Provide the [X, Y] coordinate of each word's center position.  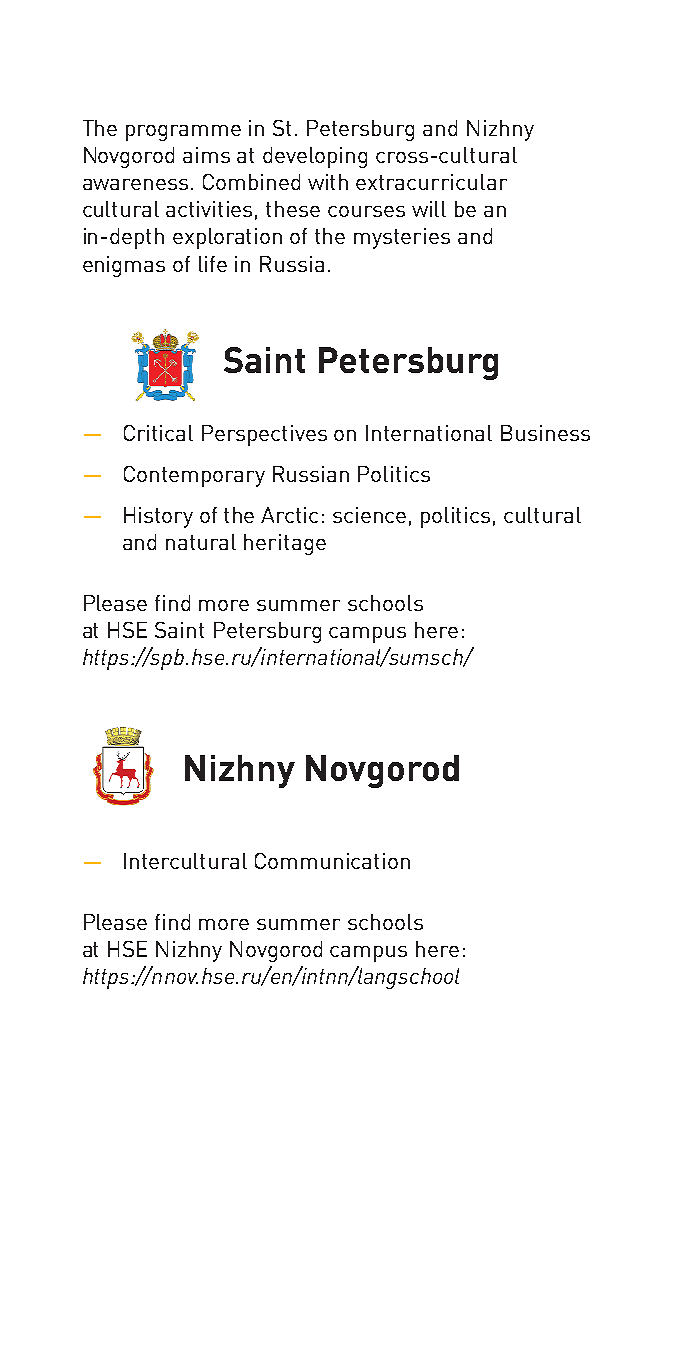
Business [545, 433]
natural [201, 542]
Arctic [289, 515]
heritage [285, 544]
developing [315, 157]
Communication [332, 861]
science [369, 515]
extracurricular [431, 182]
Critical [158, 433]
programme [183, 133]
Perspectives [264, 435]
